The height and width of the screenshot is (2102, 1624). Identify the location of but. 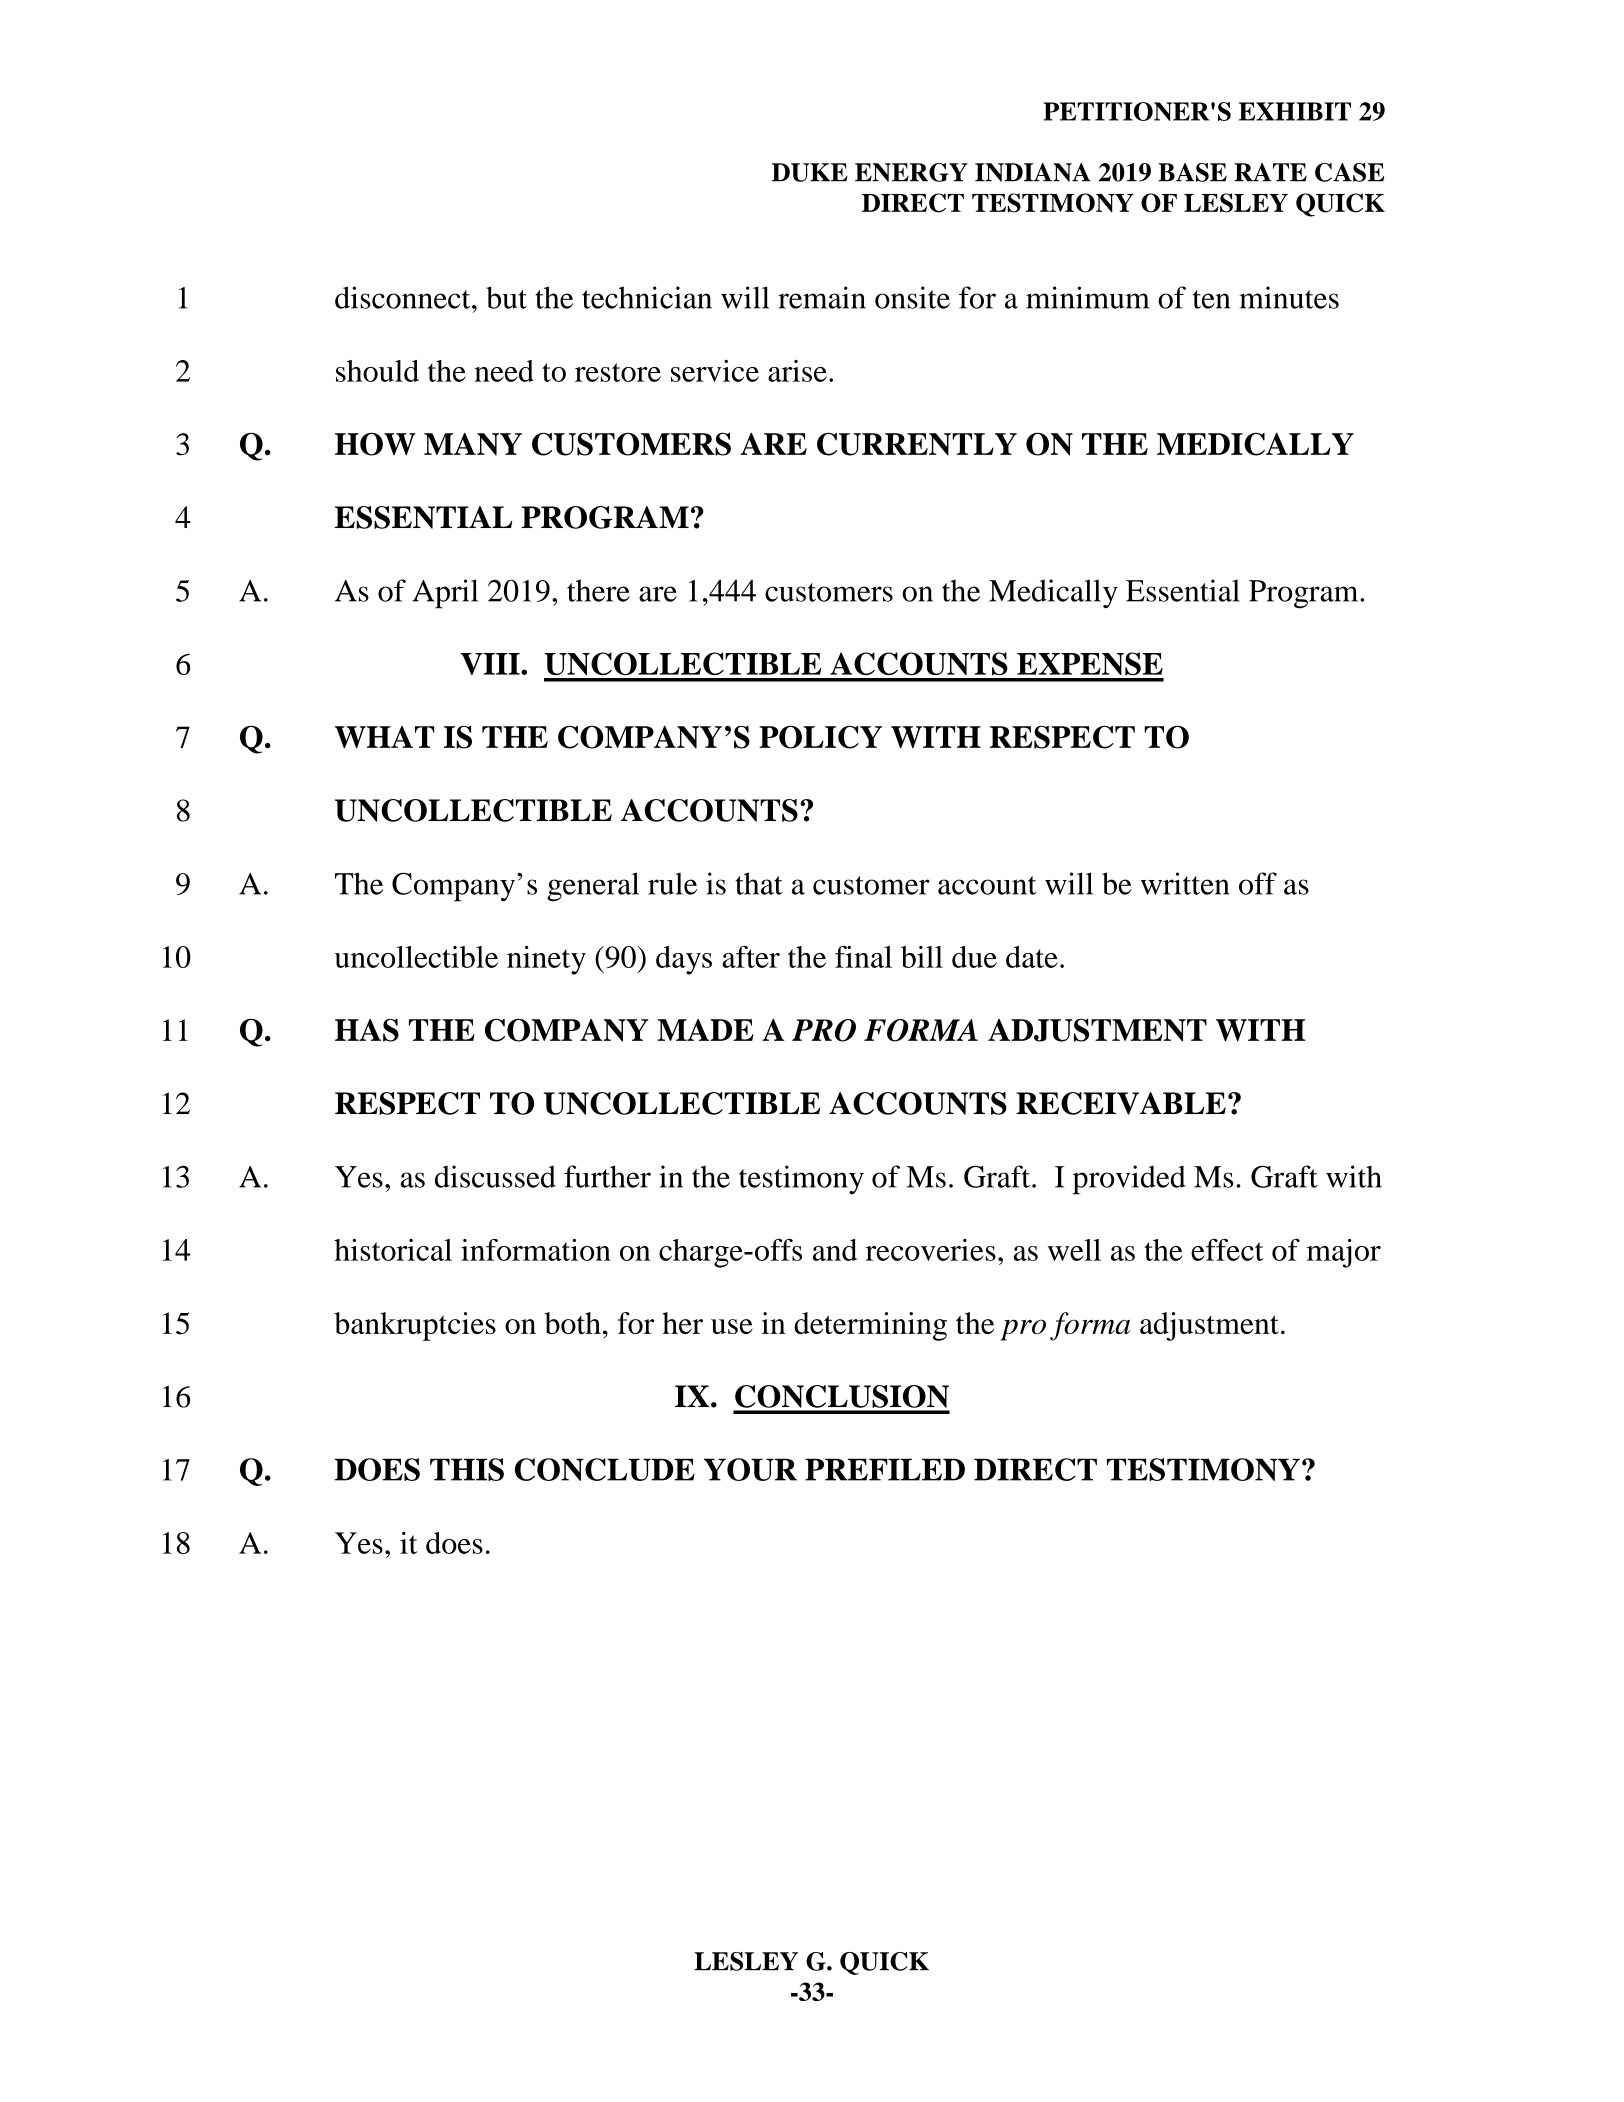
(506, 297).
